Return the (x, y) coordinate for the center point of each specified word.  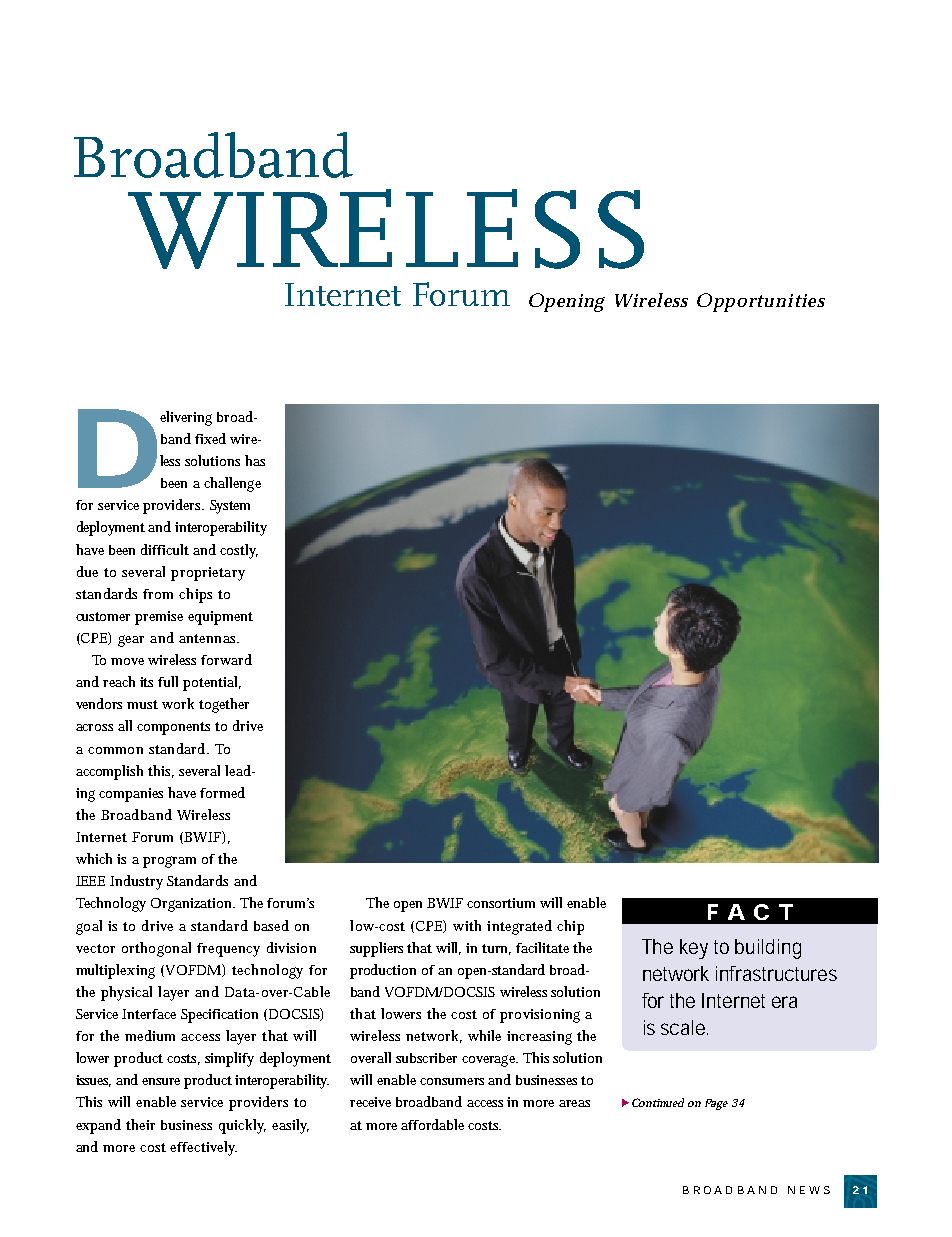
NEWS (809, 1190)
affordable (432, 1124)
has (255, 460)
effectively (203, 1148)
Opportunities (761, 302)
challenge (232, 484)
